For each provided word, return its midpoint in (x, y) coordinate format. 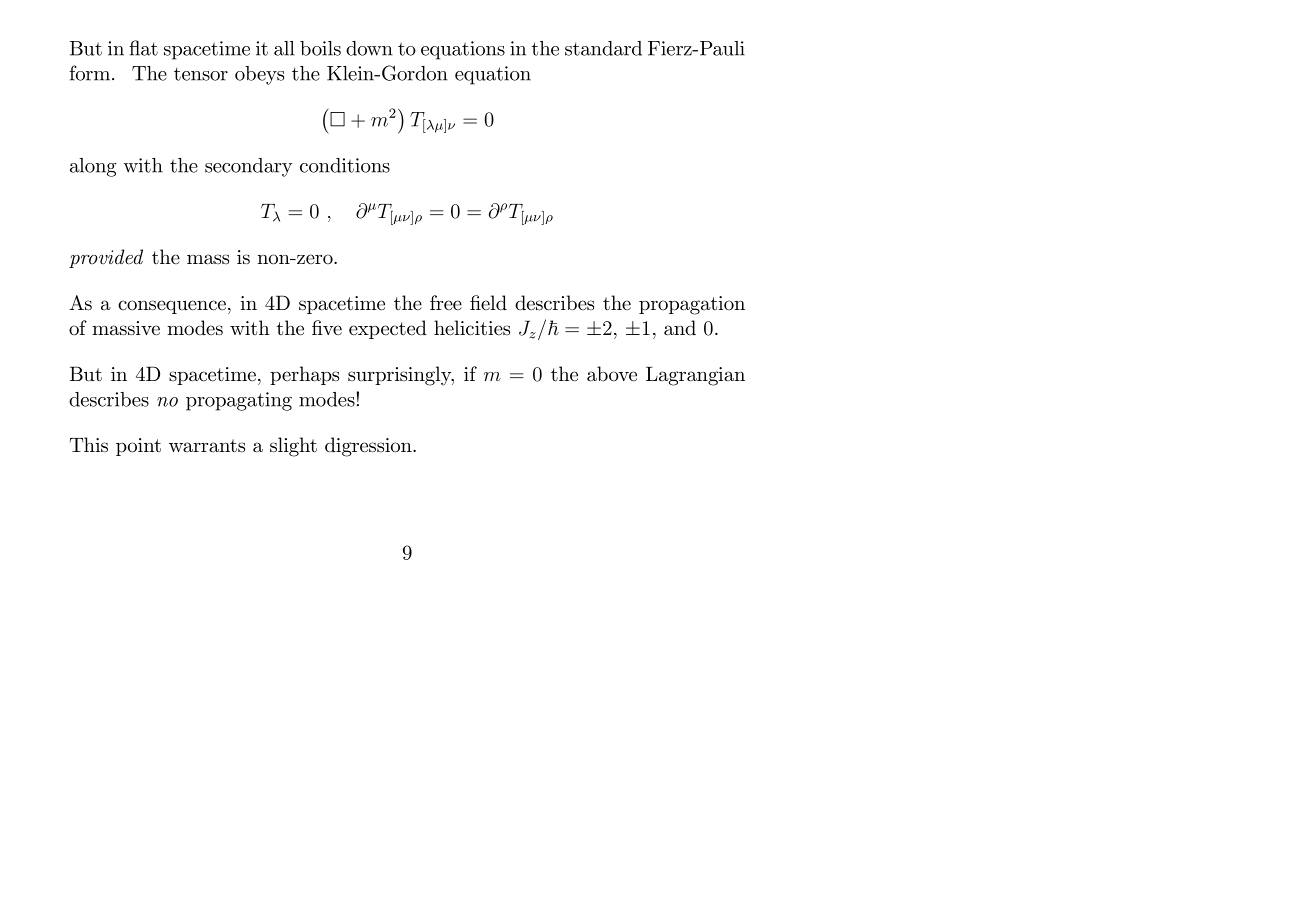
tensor (201, 74)
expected (388, 329)
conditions (345, 165)
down (369, 48)
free (446, 302)
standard (603, 48)
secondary (248, 167)
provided (106, 258)
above (612, 374)
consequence (172, 307)
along (93, 167)
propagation (692, 305)
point (138, 447)
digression (369, 447)
